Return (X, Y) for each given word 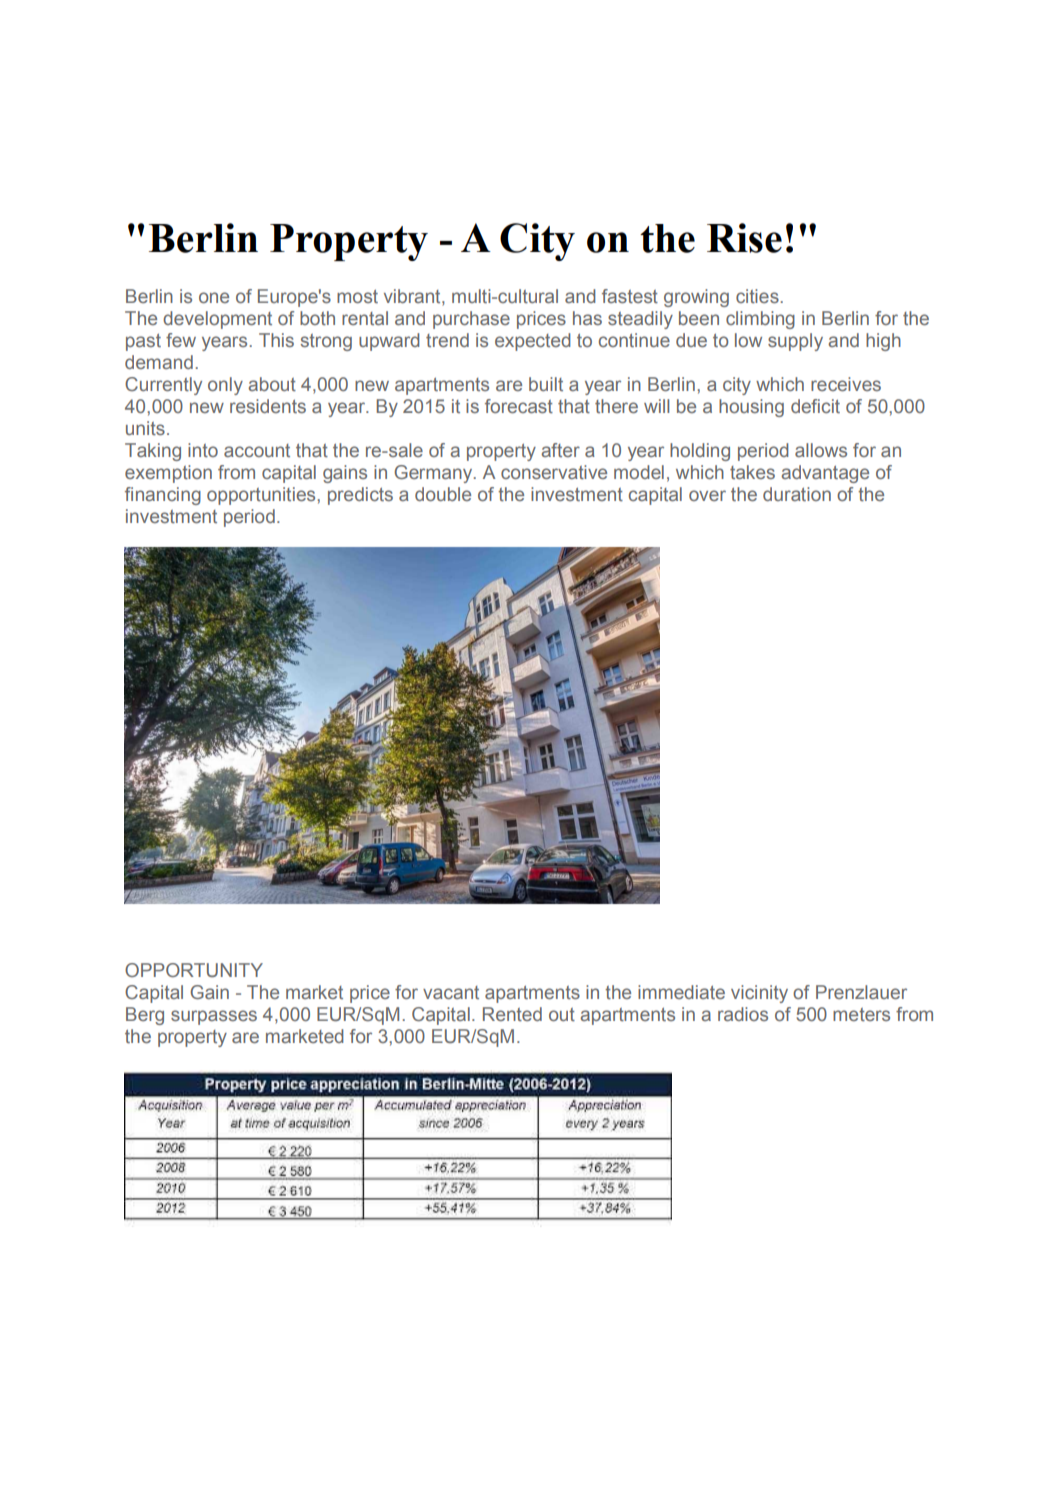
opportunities (262, 496)
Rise (744, 238)
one (214, 297)
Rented (512, 1014)
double (443, 494)
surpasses (214, 1017)
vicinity (759, 994)
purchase (471, 320)
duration (797, 494)
